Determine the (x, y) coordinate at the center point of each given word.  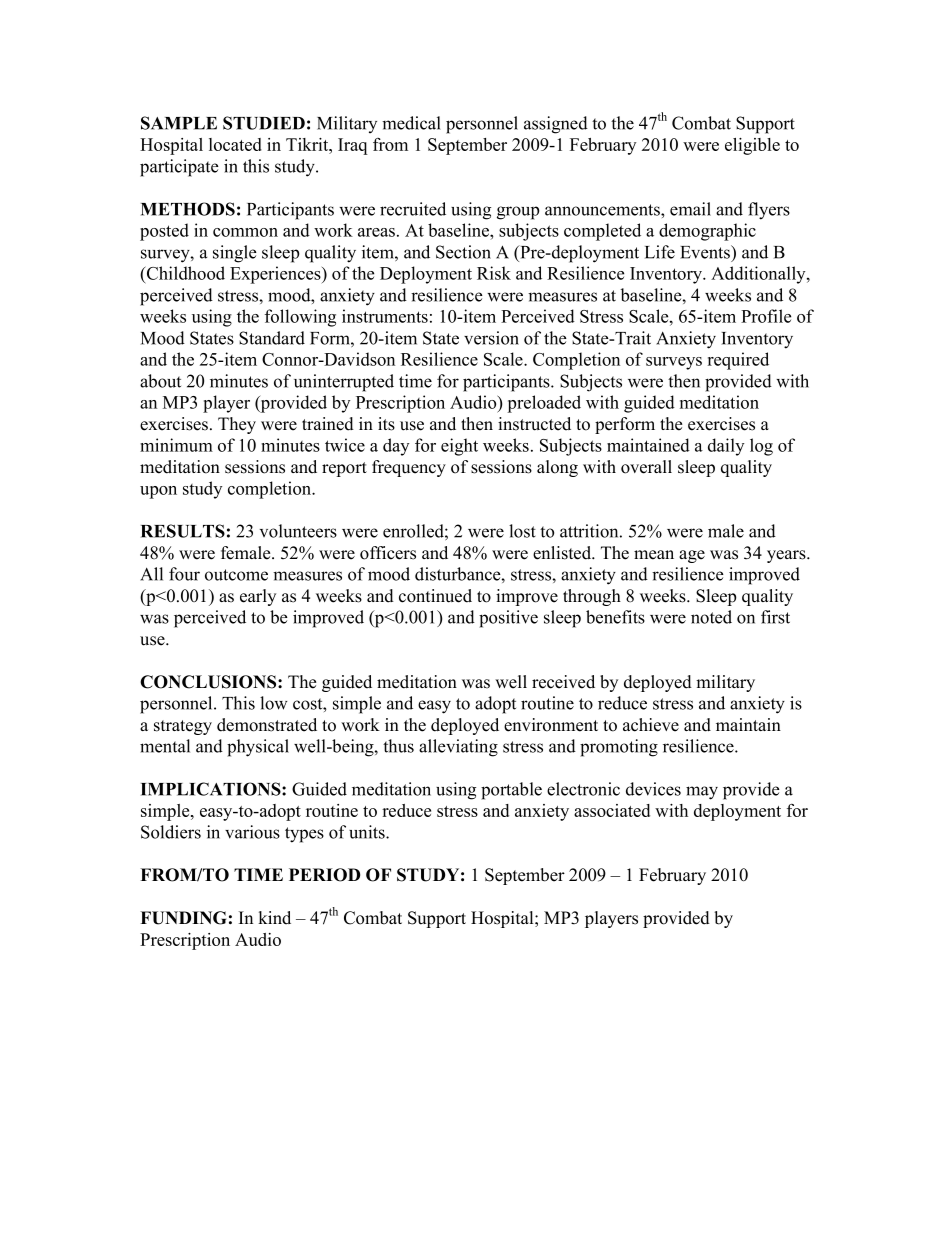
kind (274, 918)
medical (411, 123)
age (692, 556)
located (235, 144)
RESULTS (183, 531)
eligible (752, 146)
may (702, 793)
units (368, 832)
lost (522, 531)
